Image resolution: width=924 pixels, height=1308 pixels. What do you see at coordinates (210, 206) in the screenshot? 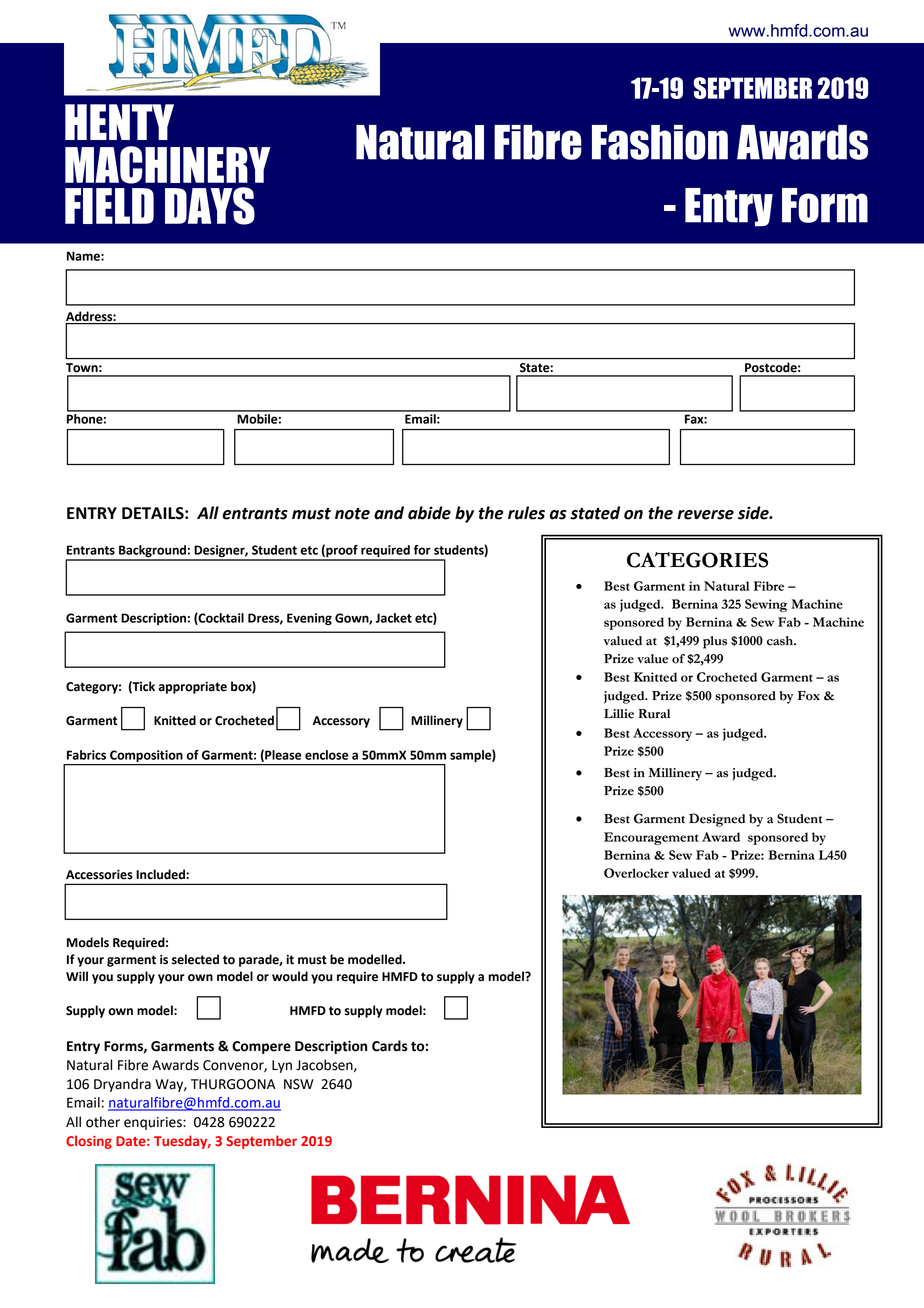
I see `DAYS` at bounding box center [210, 206].
